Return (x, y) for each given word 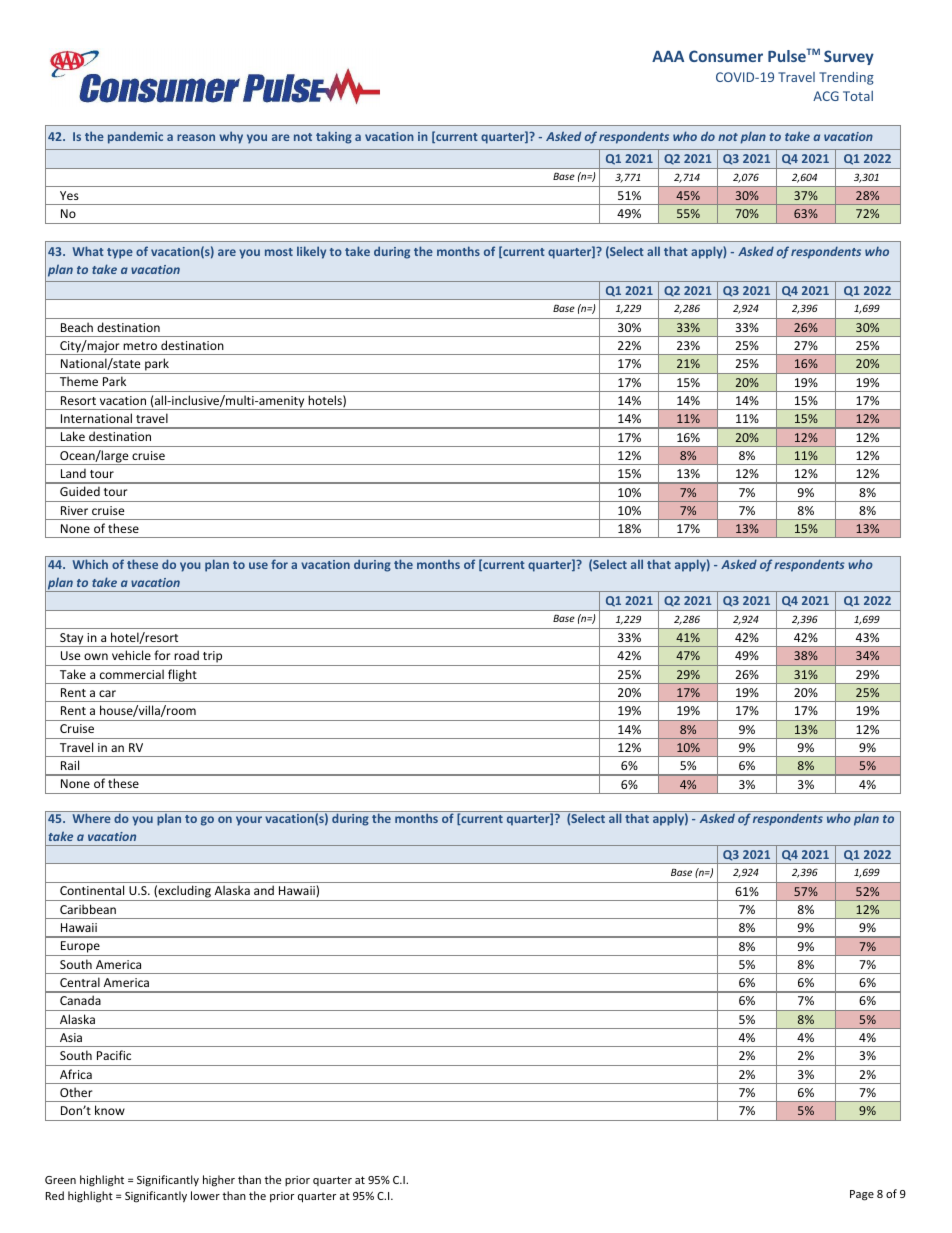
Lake (73, 436)
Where (92, 818)
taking (334, 137)
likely (311, 252)
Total (858, 96)
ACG (826, 96)
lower (205, 1195)
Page (862, 1195)
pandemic (135, 137)
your (249, 821)
